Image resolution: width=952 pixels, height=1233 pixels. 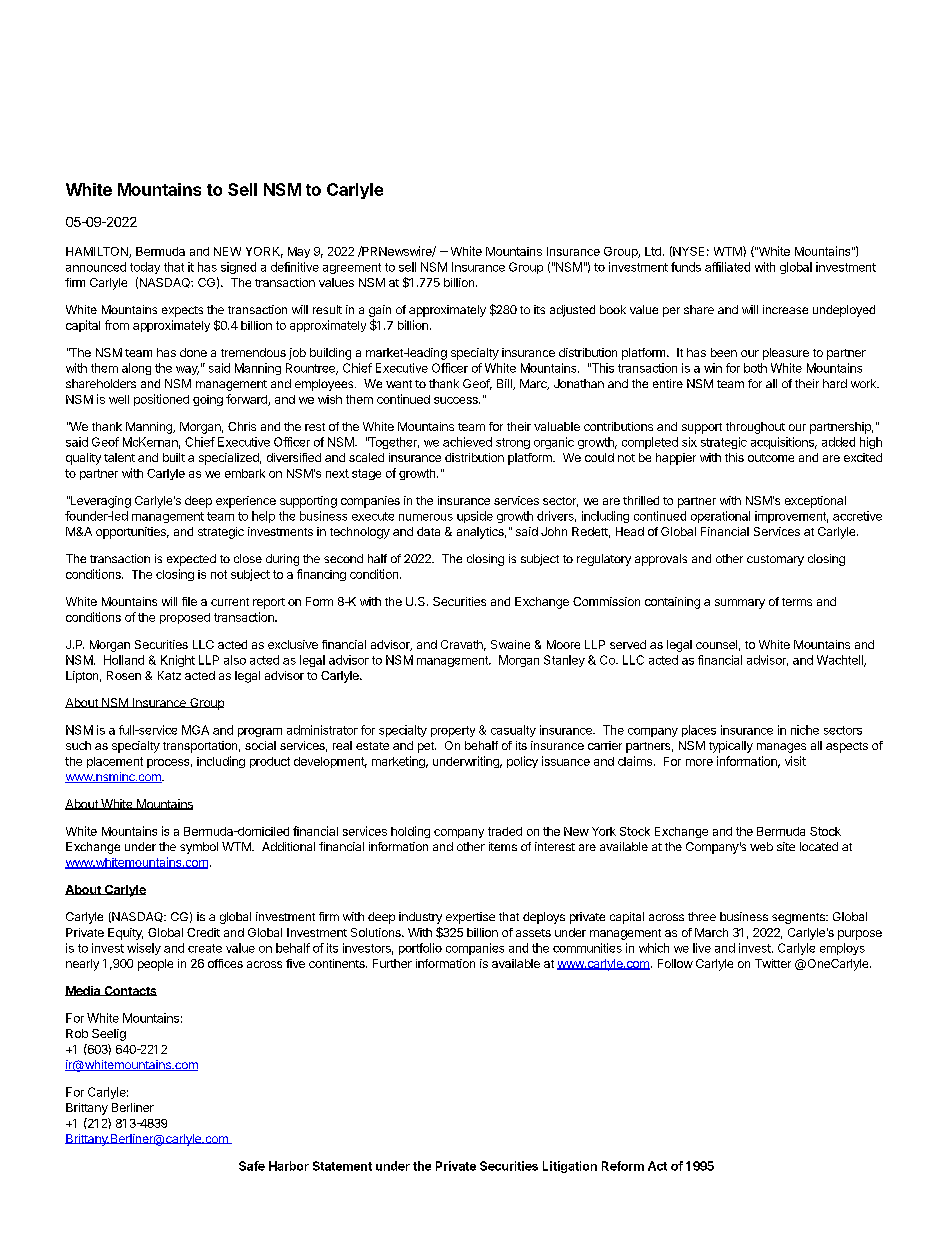 What do you see at coordinates (786, 846) in the screenshot?
I see `site` at bounding box center [786, 846].
